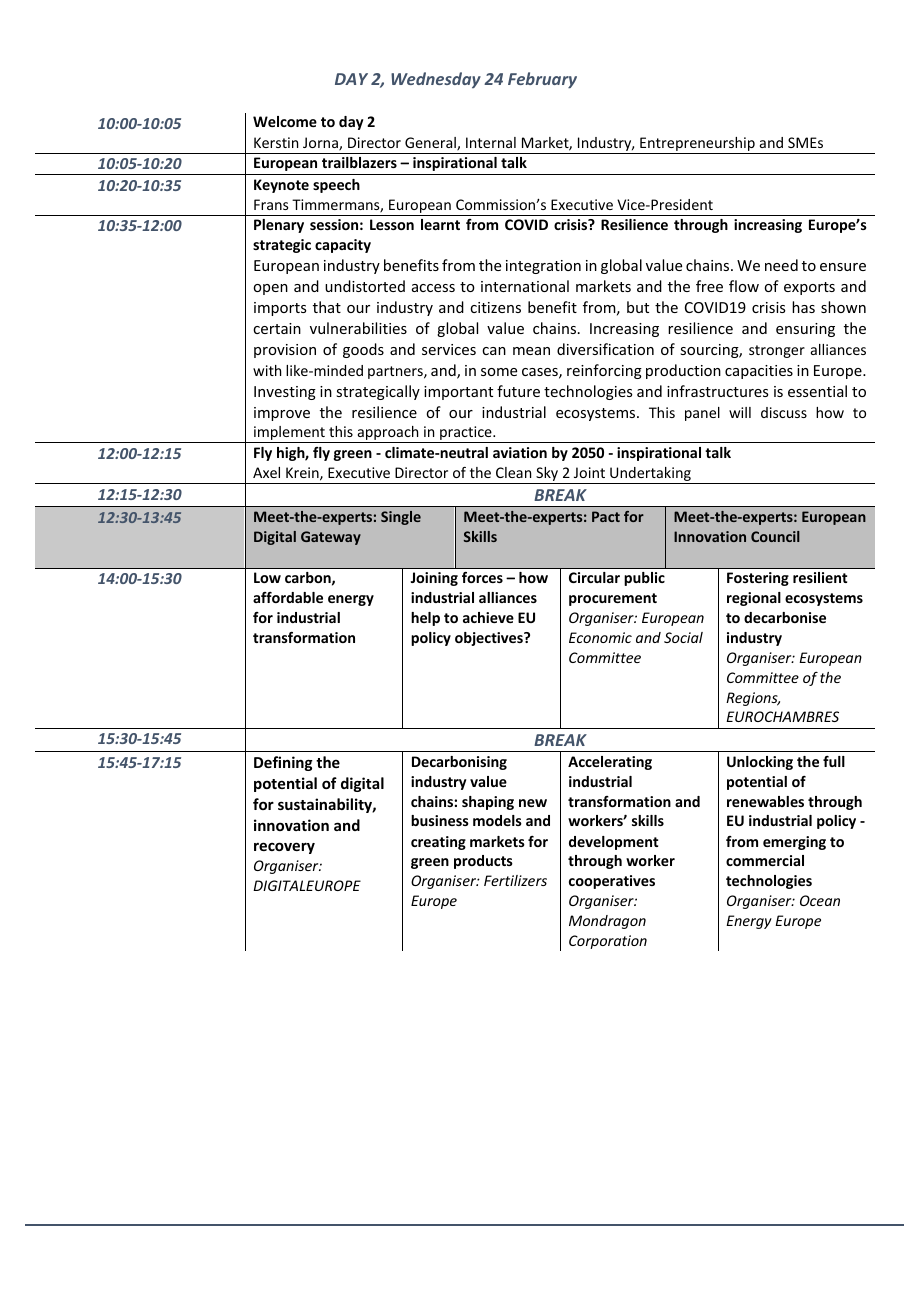 The height and width of the screenshot is (1308, 924). I want to click on Ocean, so click(820, 900).
